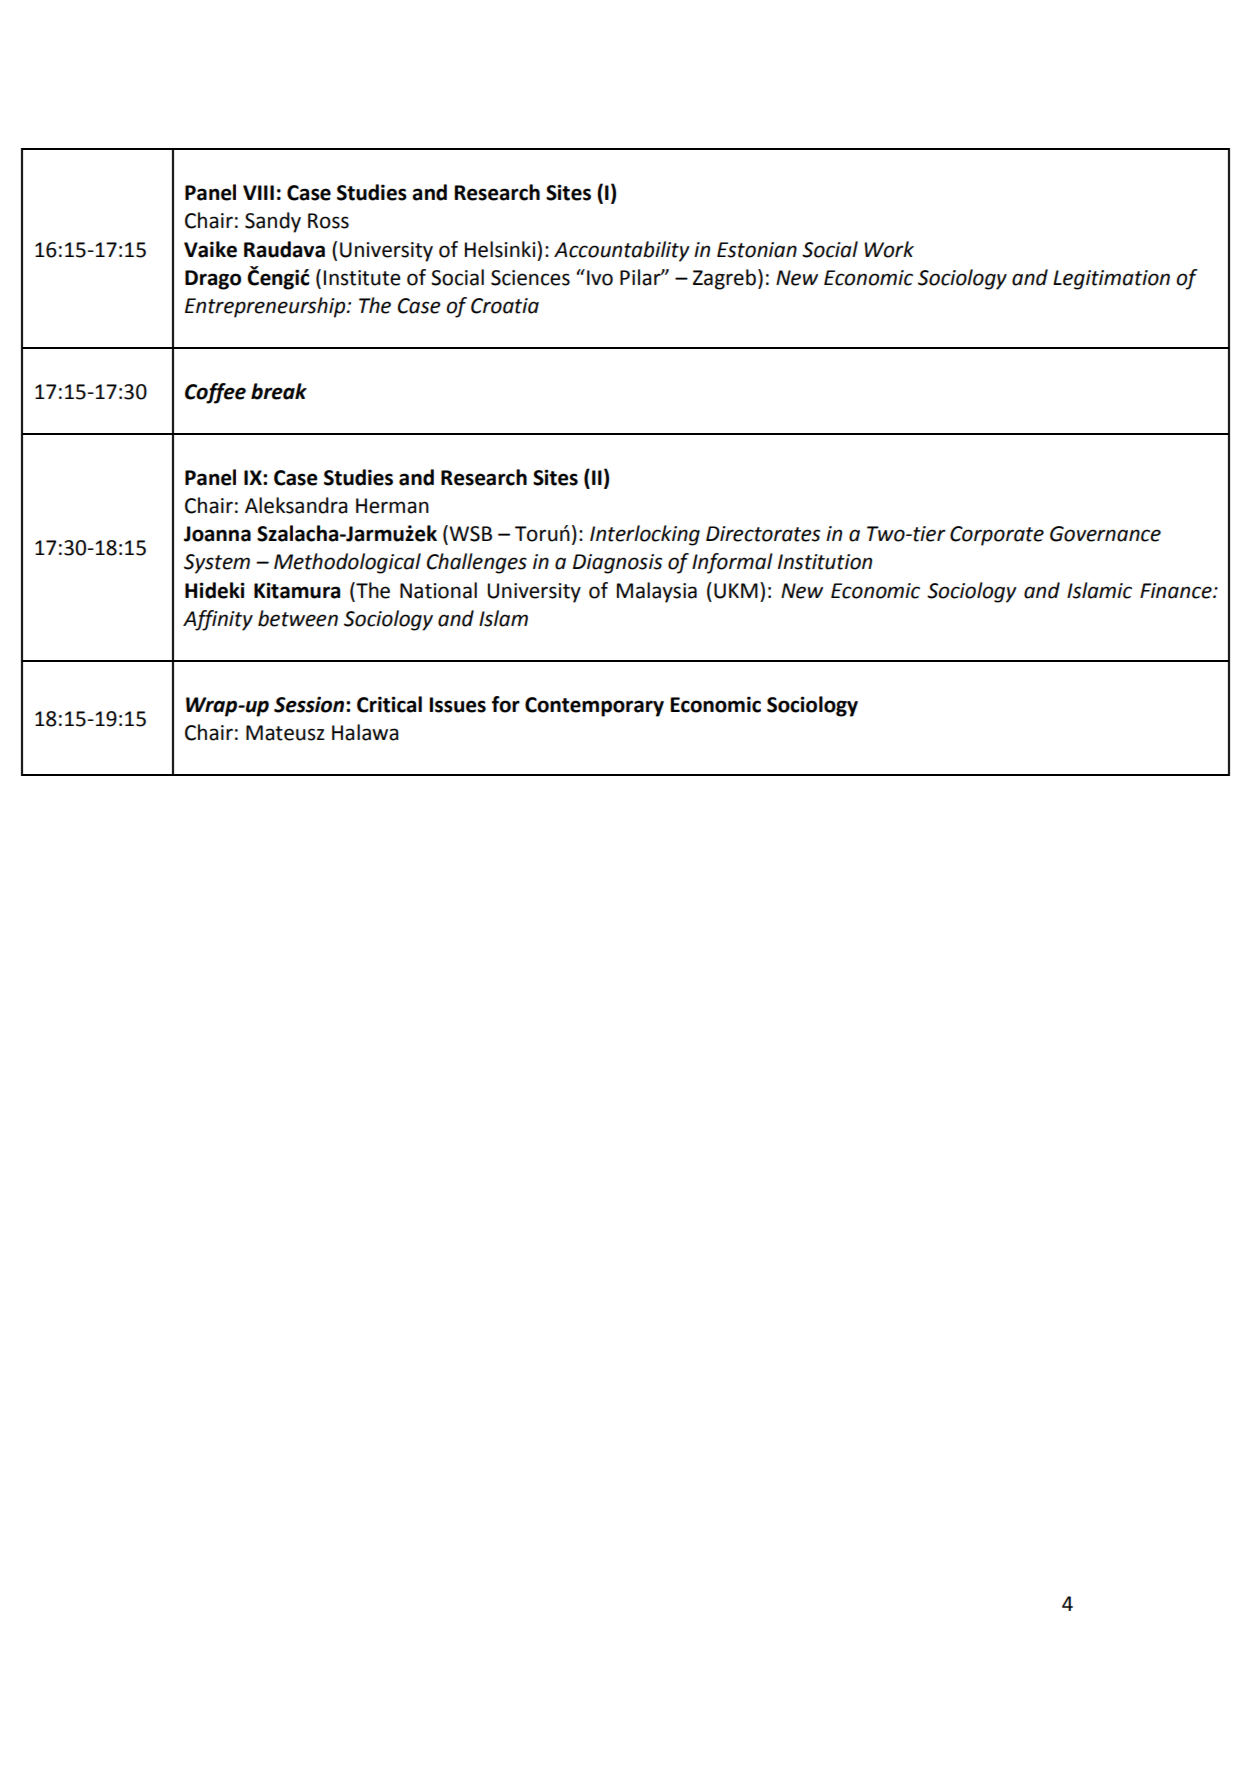 Image resolution: width=1252 pixels, height=1770 pixels. What do you see at coordinates (1177, 591) in the image?
I see `Finance` at bounding box center [1177, 591].
